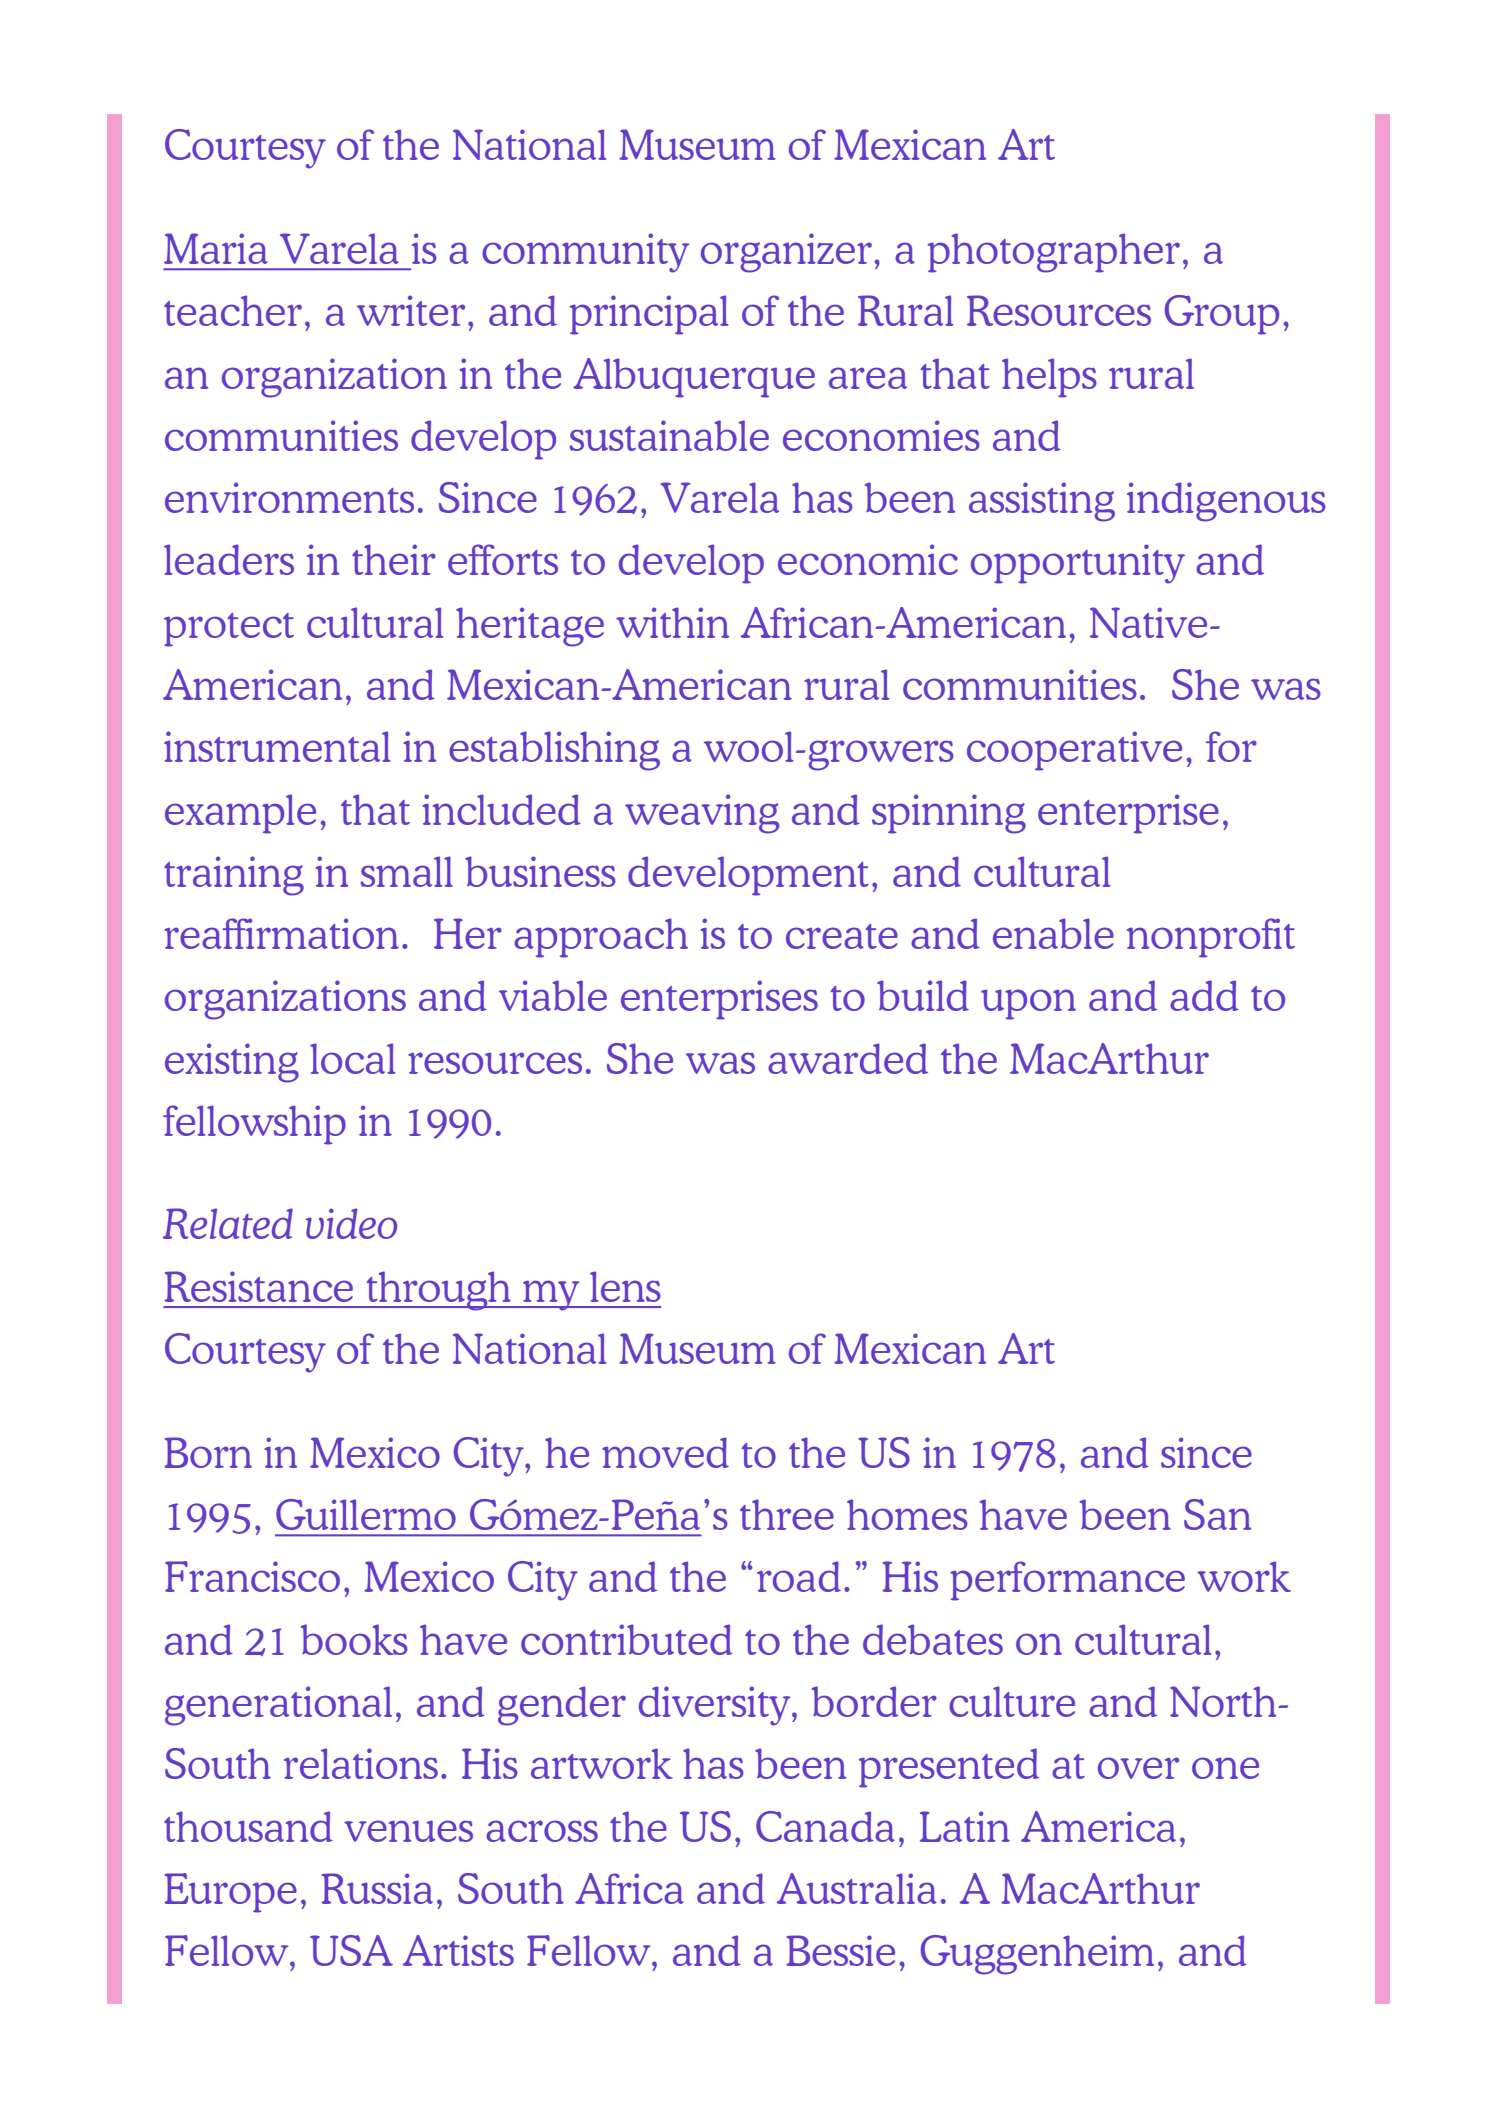 Image resolution: width=1497 pixels, height=2118 pixels. Describe the element at coordinates (377, 1888) in the screenshot. I see `Russia` at that location.
